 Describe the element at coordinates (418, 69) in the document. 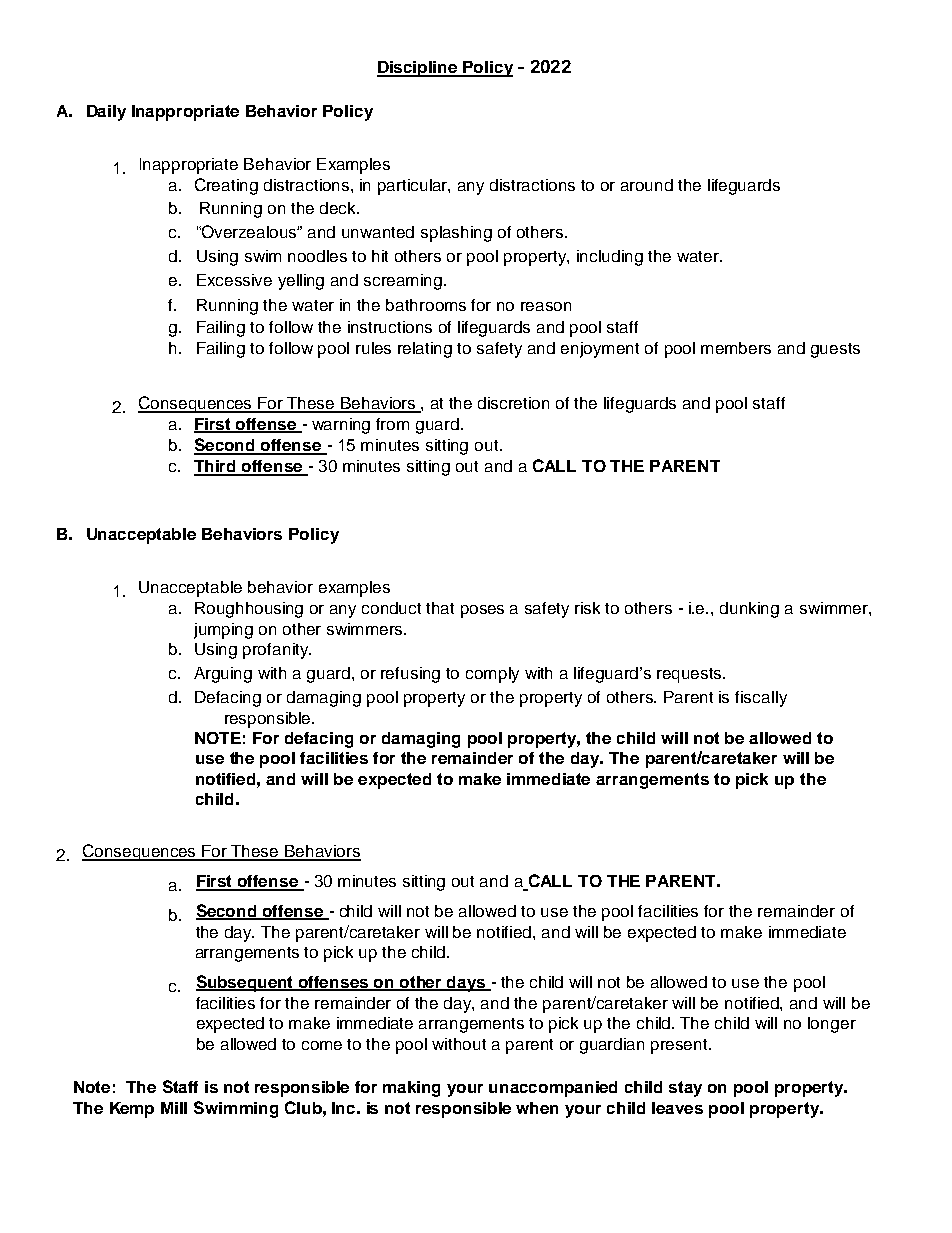

I see `Discipline` at that location.
